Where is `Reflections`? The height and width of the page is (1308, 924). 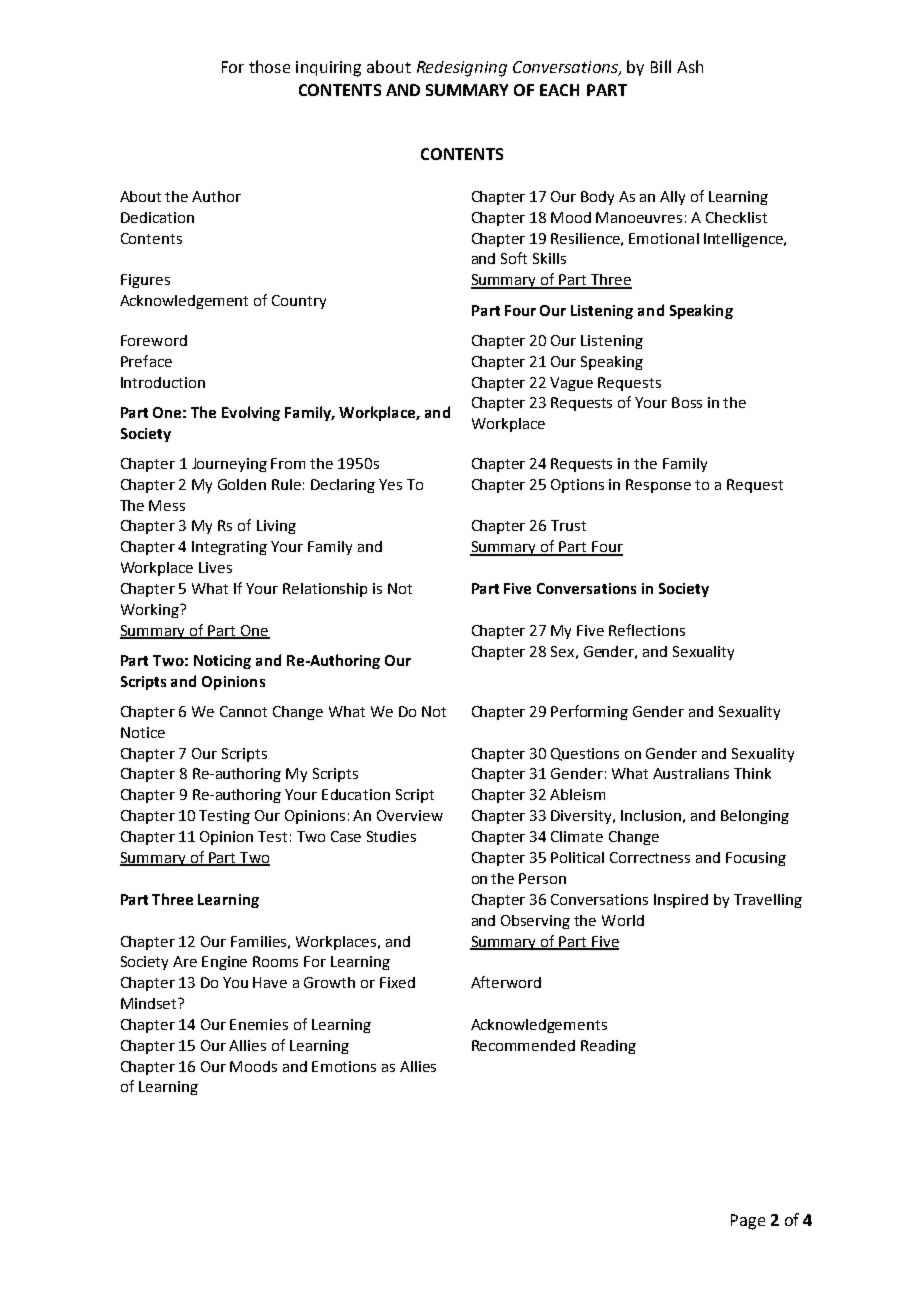
Reflections is located at coordinates (647, 630).
